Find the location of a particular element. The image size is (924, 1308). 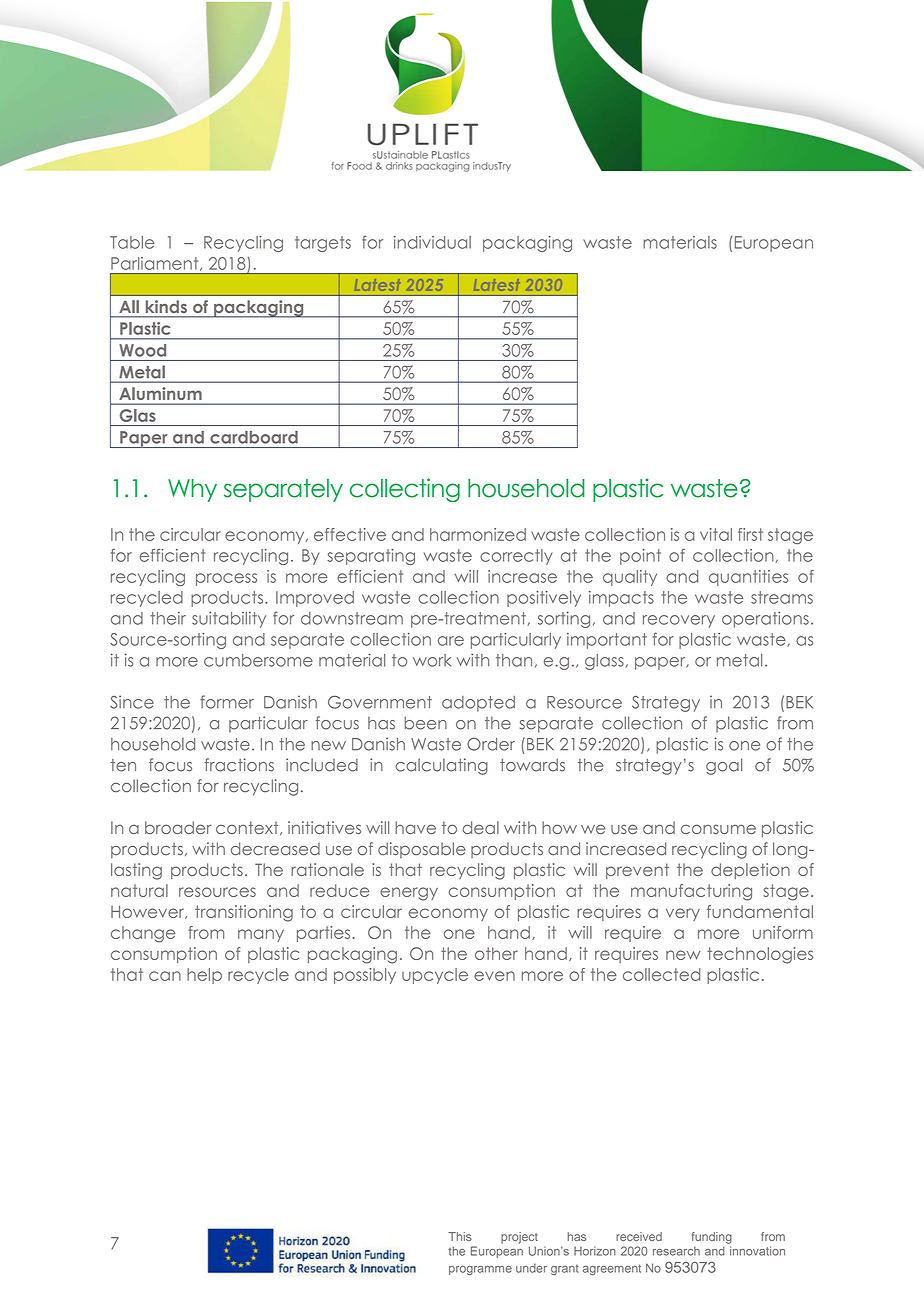

funding is located at coordinates (712, 1238).
